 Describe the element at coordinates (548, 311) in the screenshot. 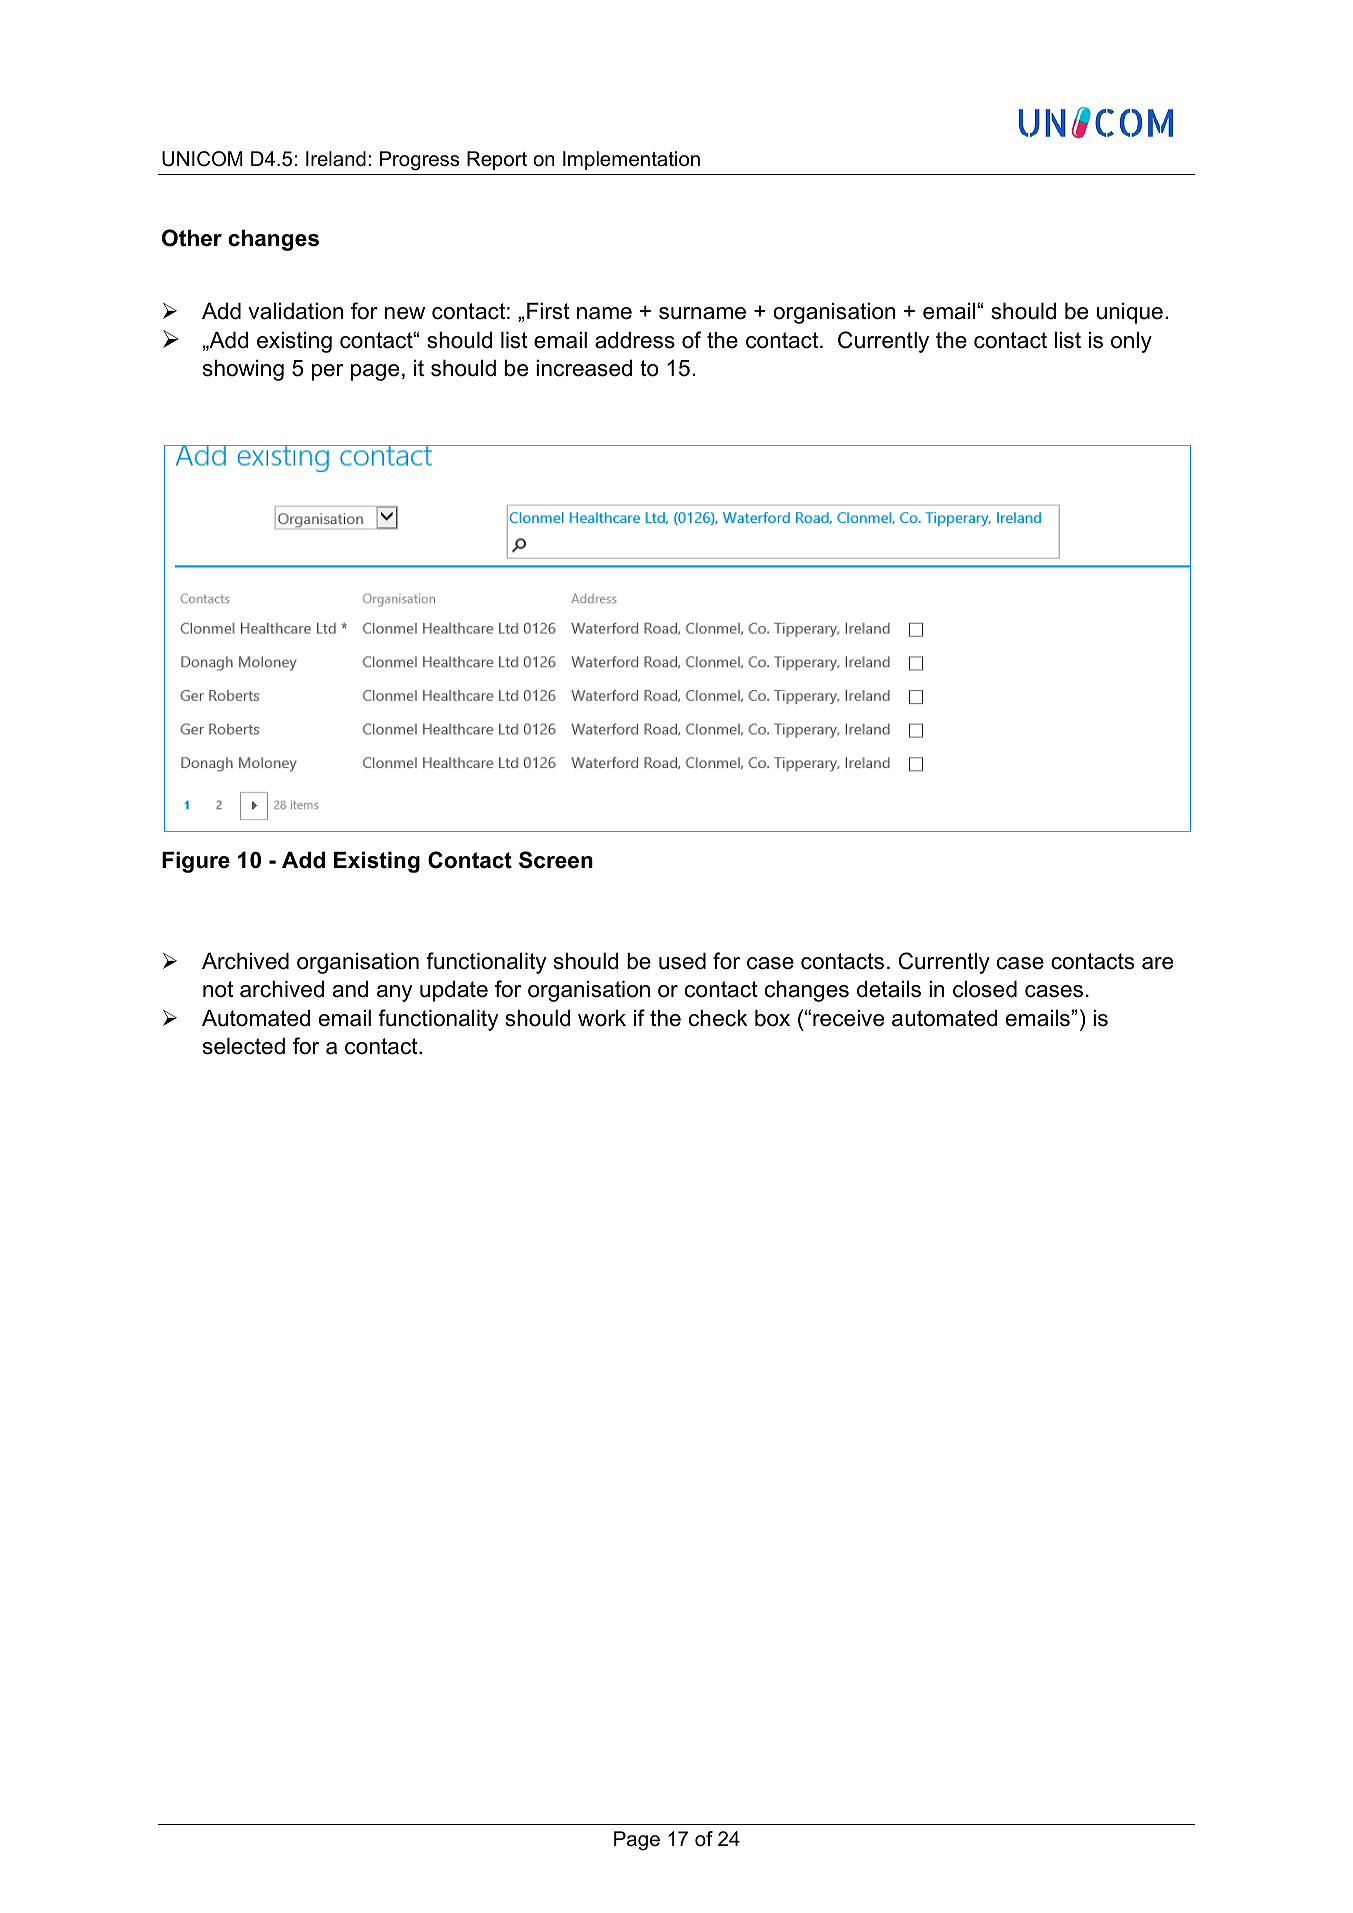

I see `First` at that location.
